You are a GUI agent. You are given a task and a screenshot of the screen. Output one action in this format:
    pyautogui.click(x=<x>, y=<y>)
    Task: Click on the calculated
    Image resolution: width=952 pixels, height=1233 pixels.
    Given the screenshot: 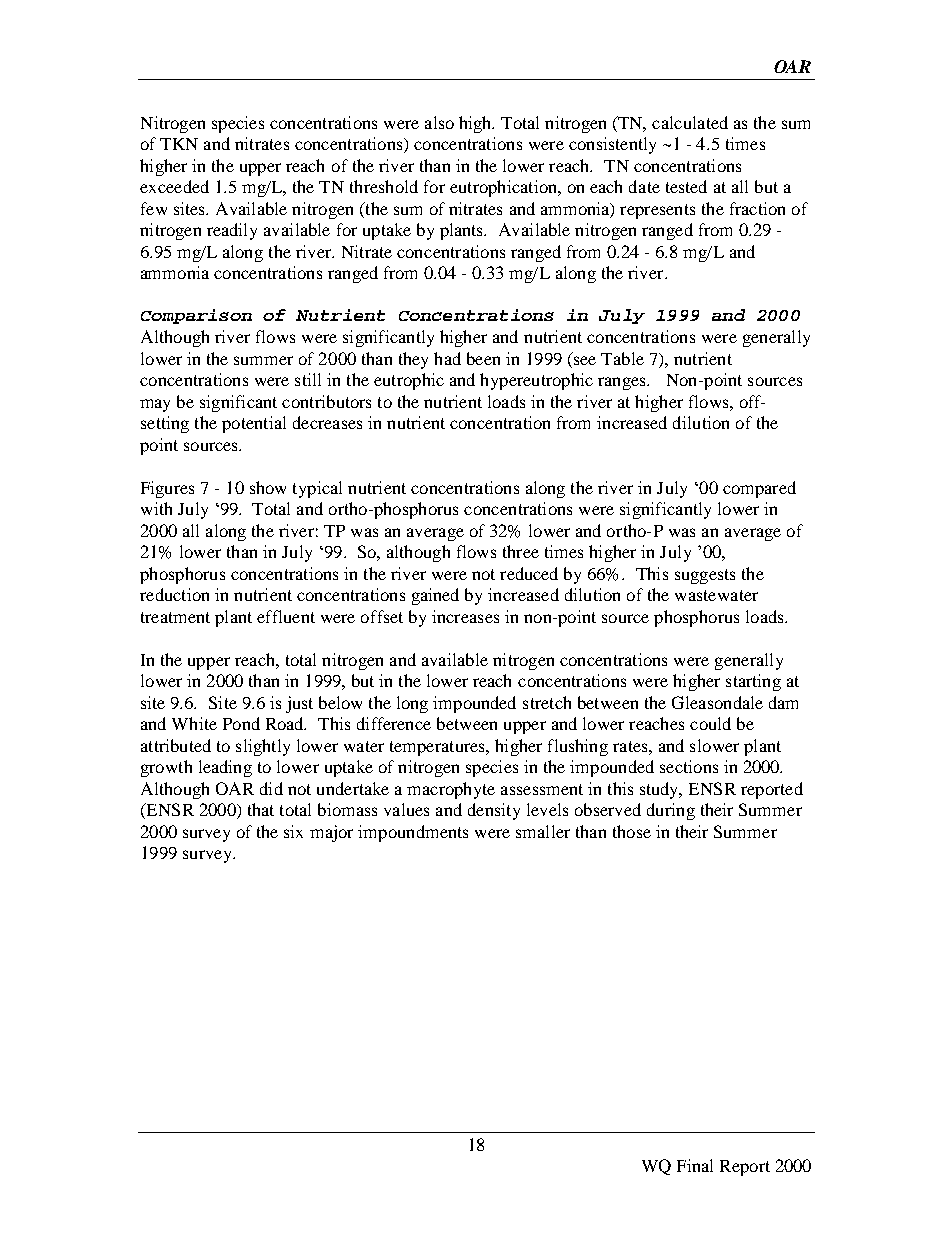 What is the action you would take?
    pyautogui.click(x=690, y=122)
